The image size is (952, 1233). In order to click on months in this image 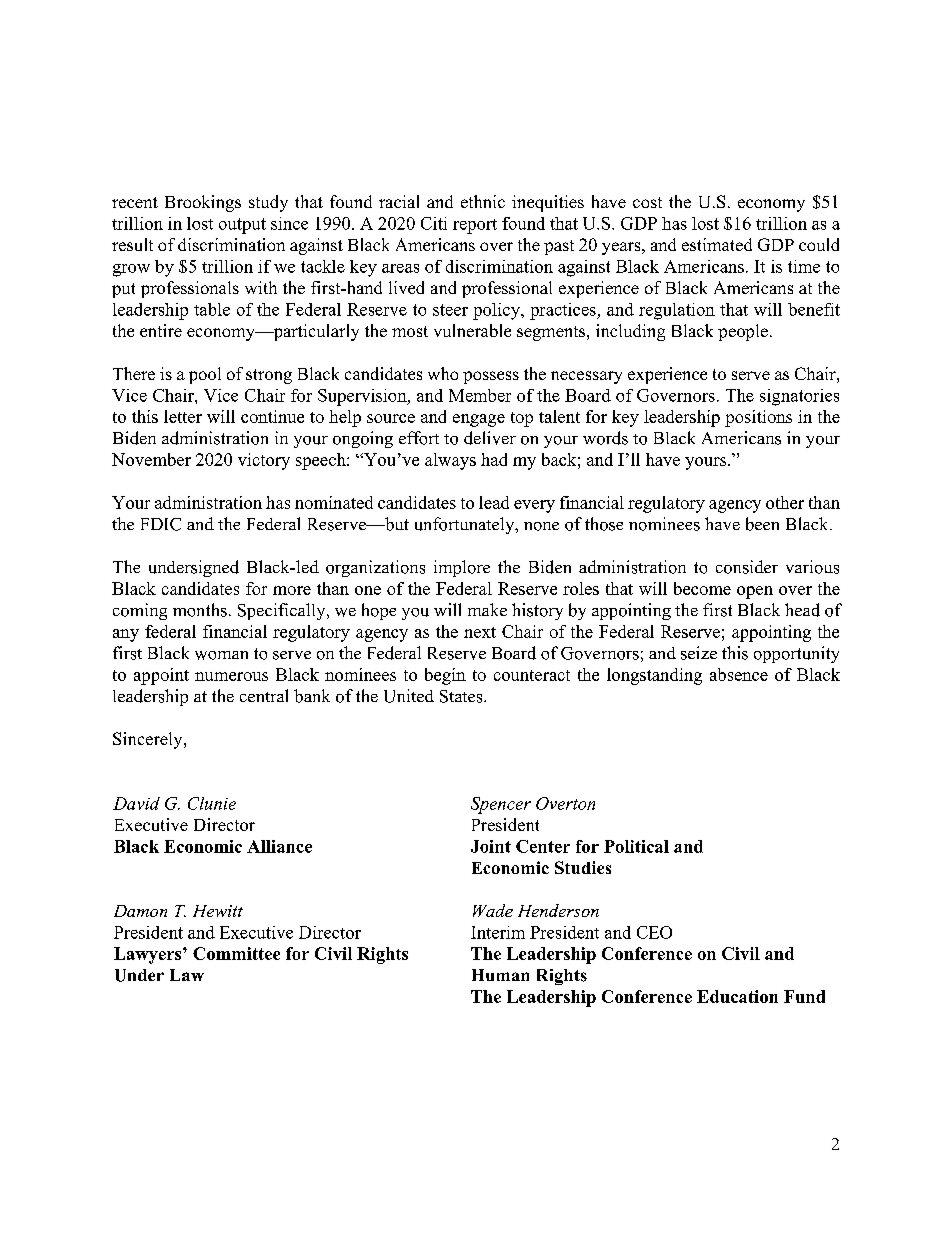, I will do `click(200, 610)`.
